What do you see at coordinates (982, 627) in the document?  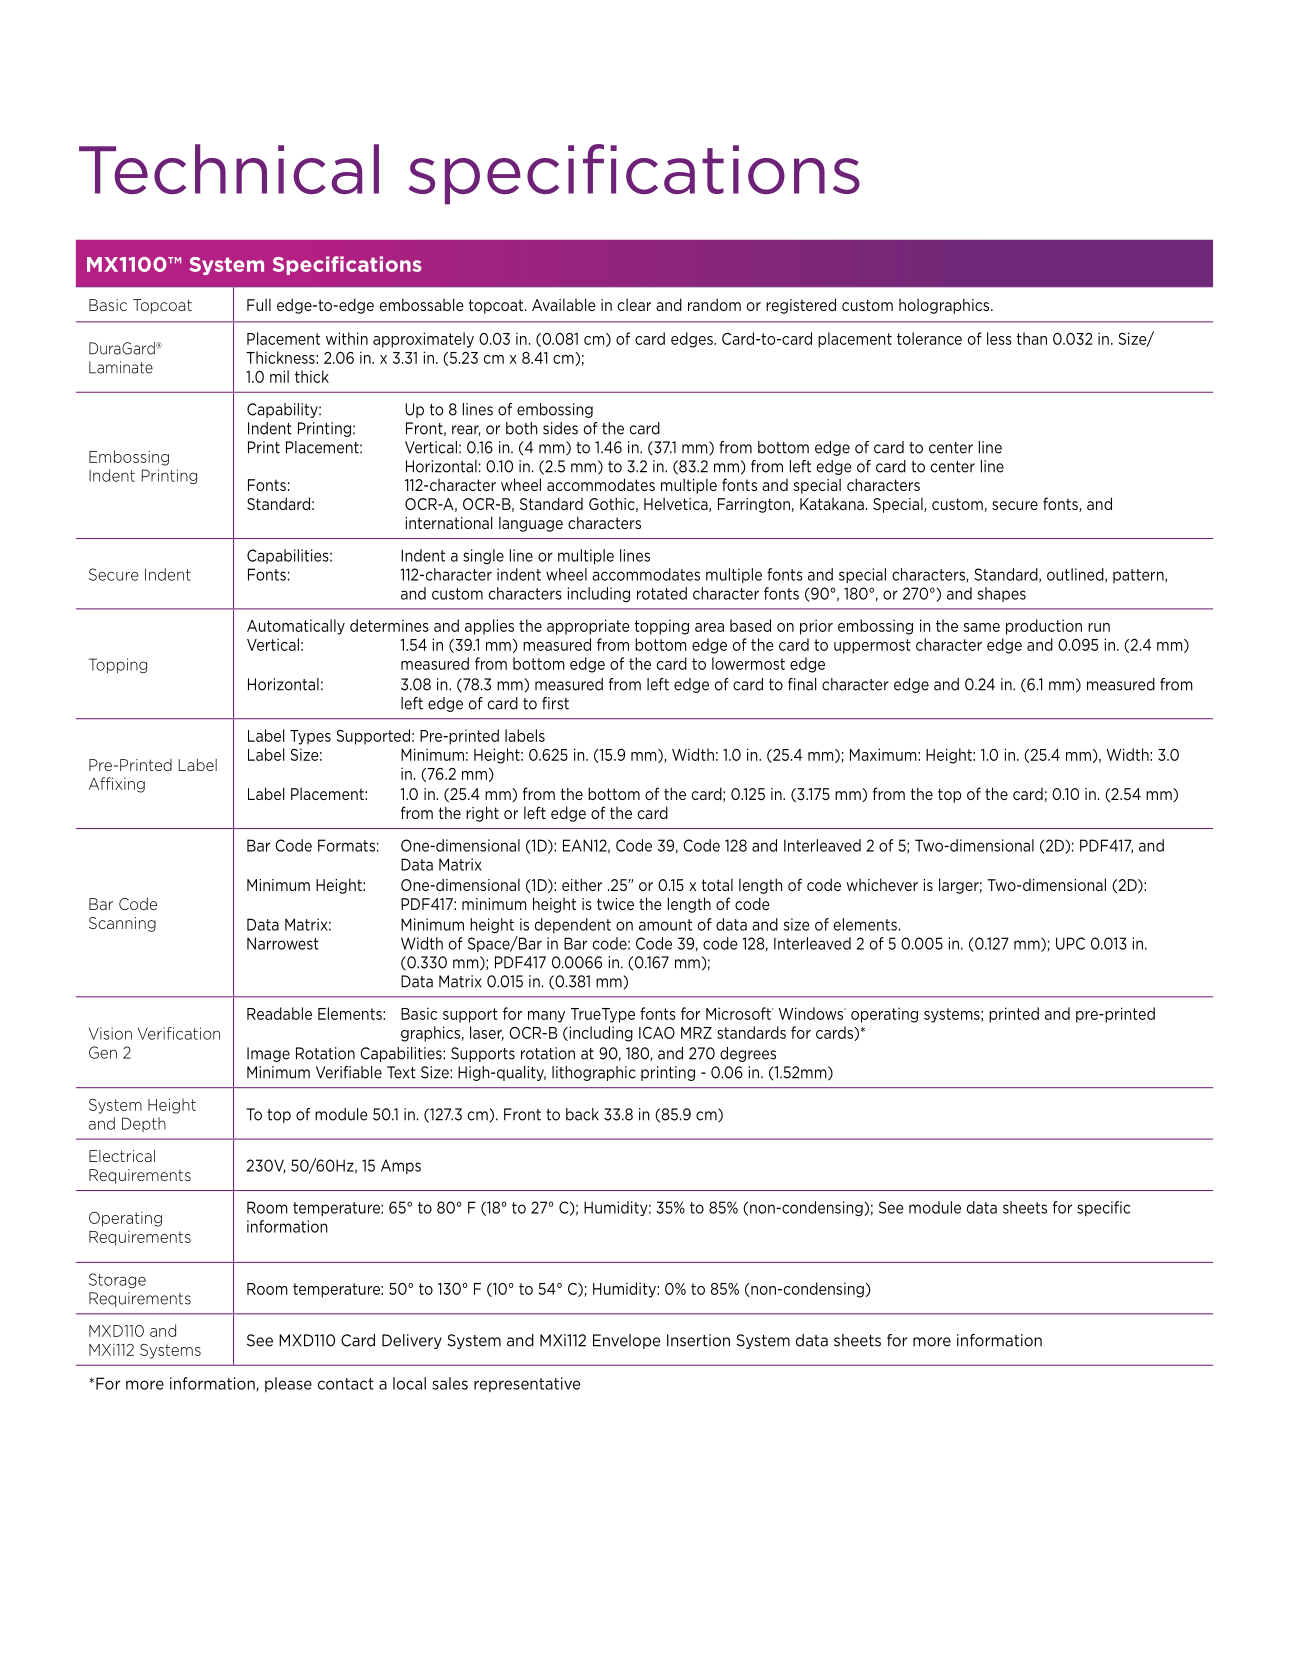 I see `same` at bounding box center [982, 627].
